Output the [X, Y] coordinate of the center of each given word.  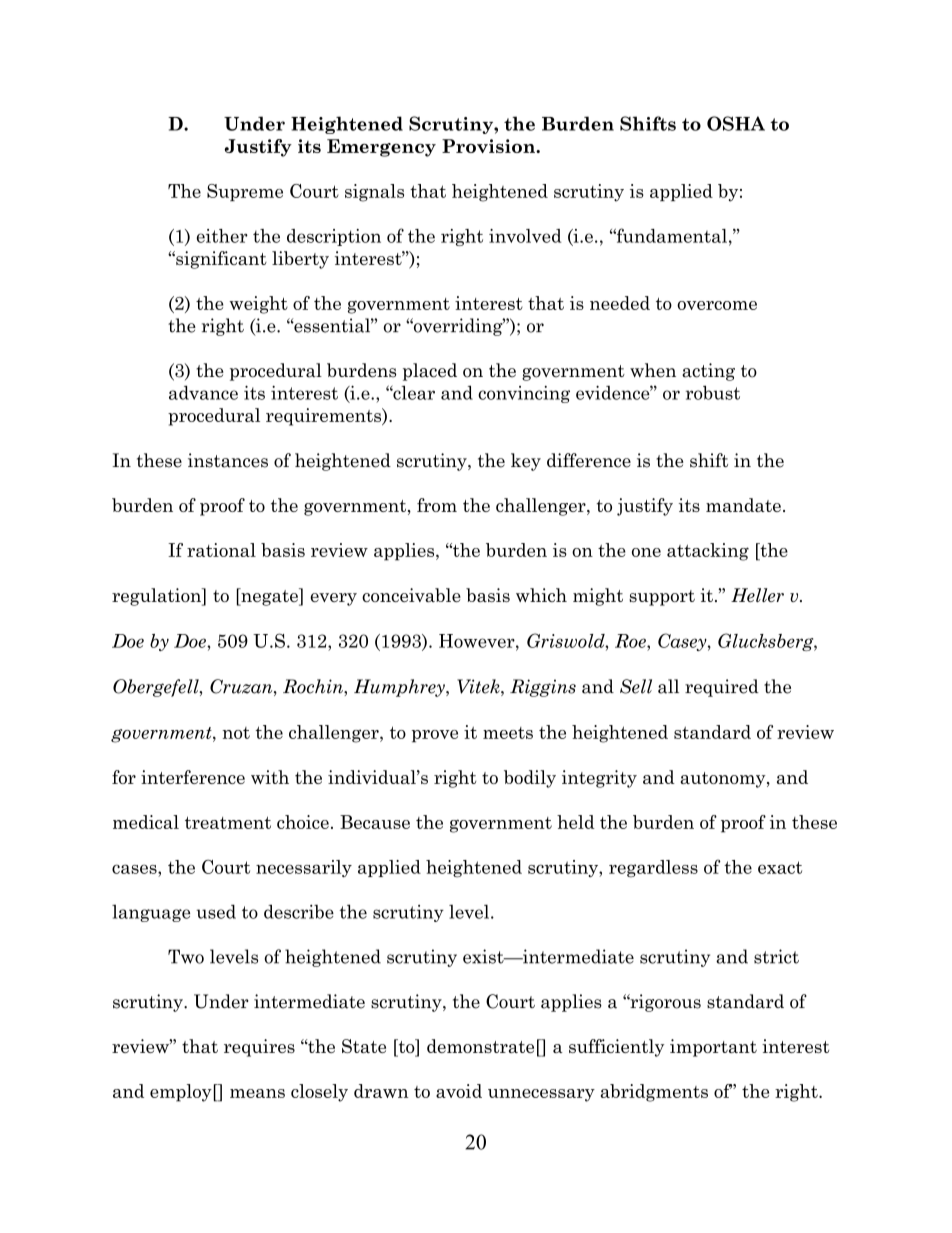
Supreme [245, 192]
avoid [459, 1091]
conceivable [411, 595]
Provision [489, 146]
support [662, 598]
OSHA [736, 123]
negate [269, 597]
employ [181, 1093]
